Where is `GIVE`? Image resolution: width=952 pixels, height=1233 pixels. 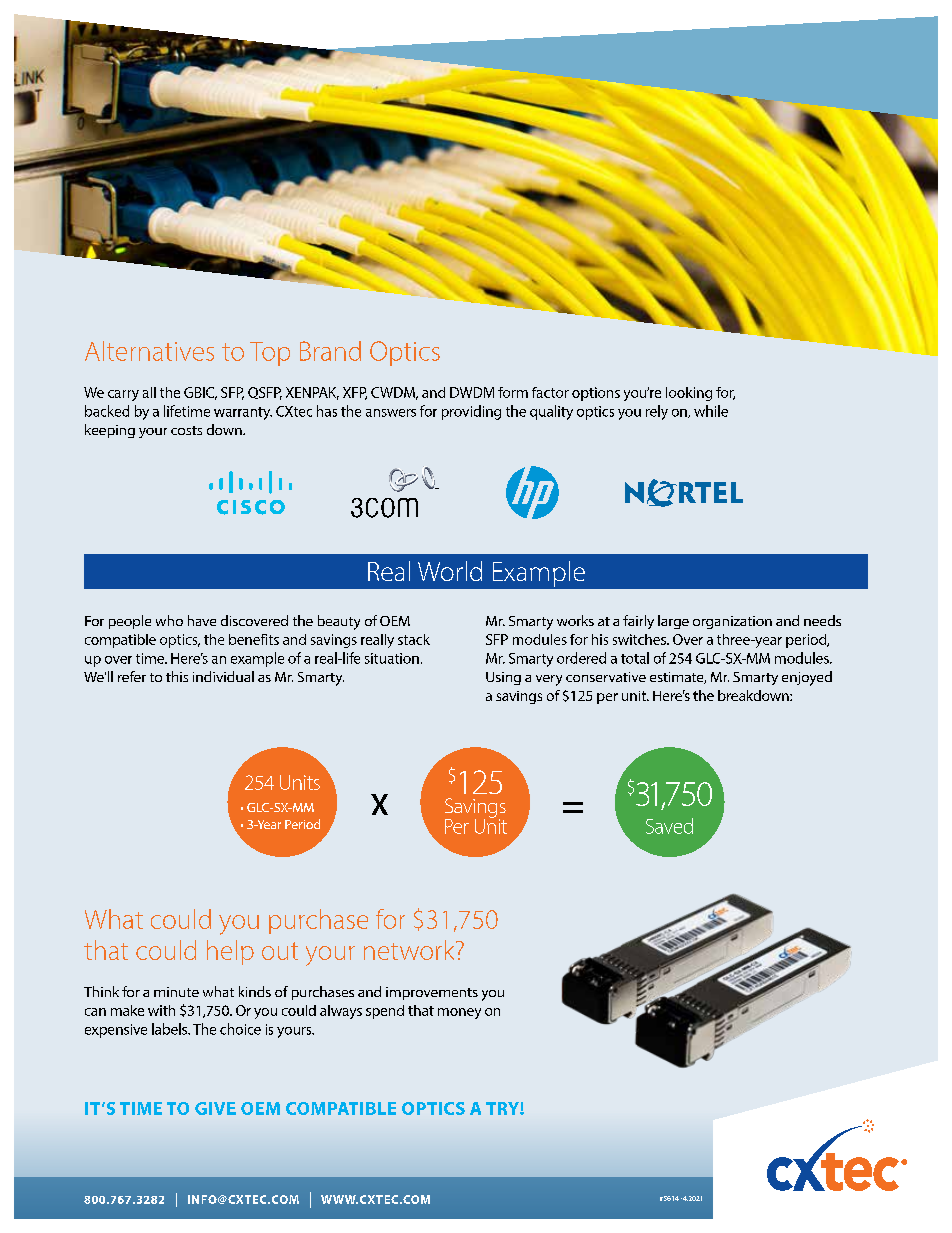
GIVE is located at coordinates (215, 1108).
